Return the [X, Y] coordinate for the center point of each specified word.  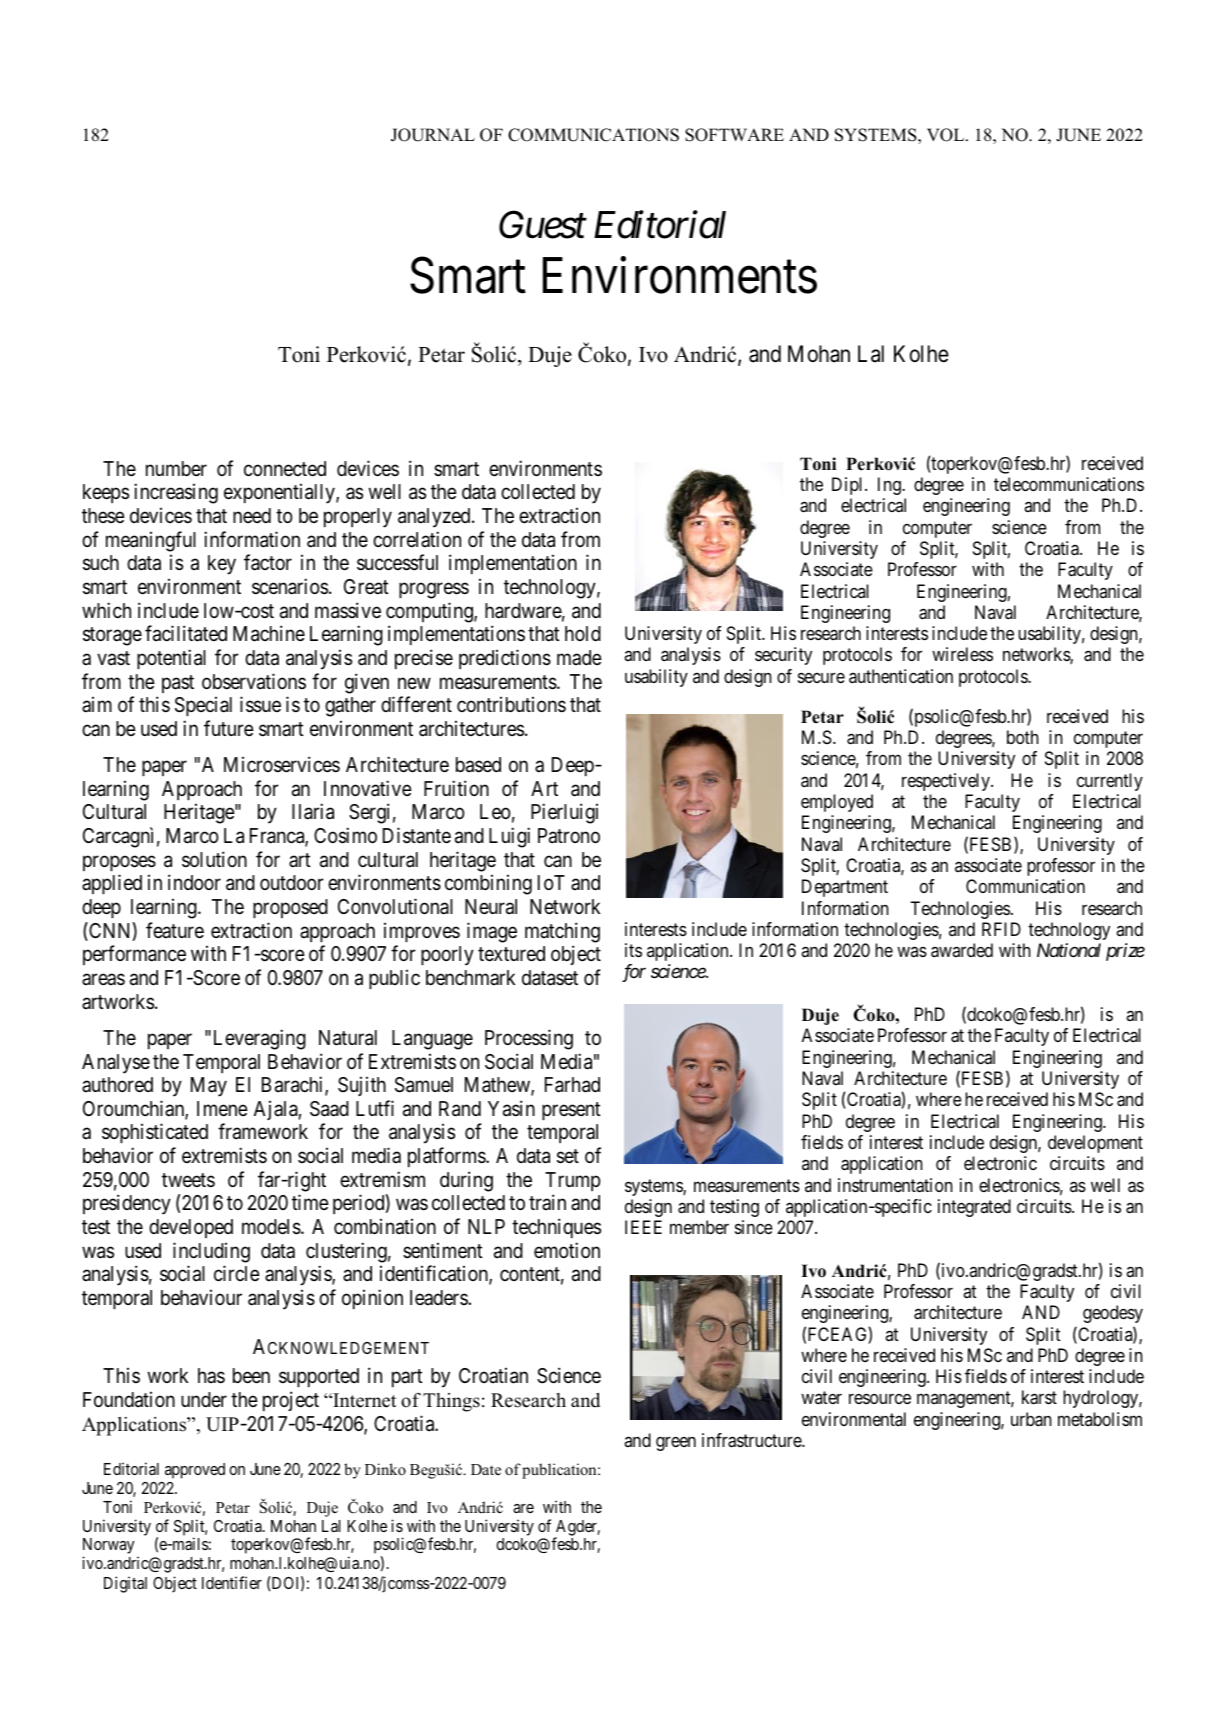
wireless [962, 654]
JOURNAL [433, 135]
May [209, 1087]
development [1095, 1144]
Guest [543, 225]
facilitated [186, 634]
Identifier [232, 1582]
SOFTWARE [734, 135]
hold [583, 633]
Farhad [572, 1085]
